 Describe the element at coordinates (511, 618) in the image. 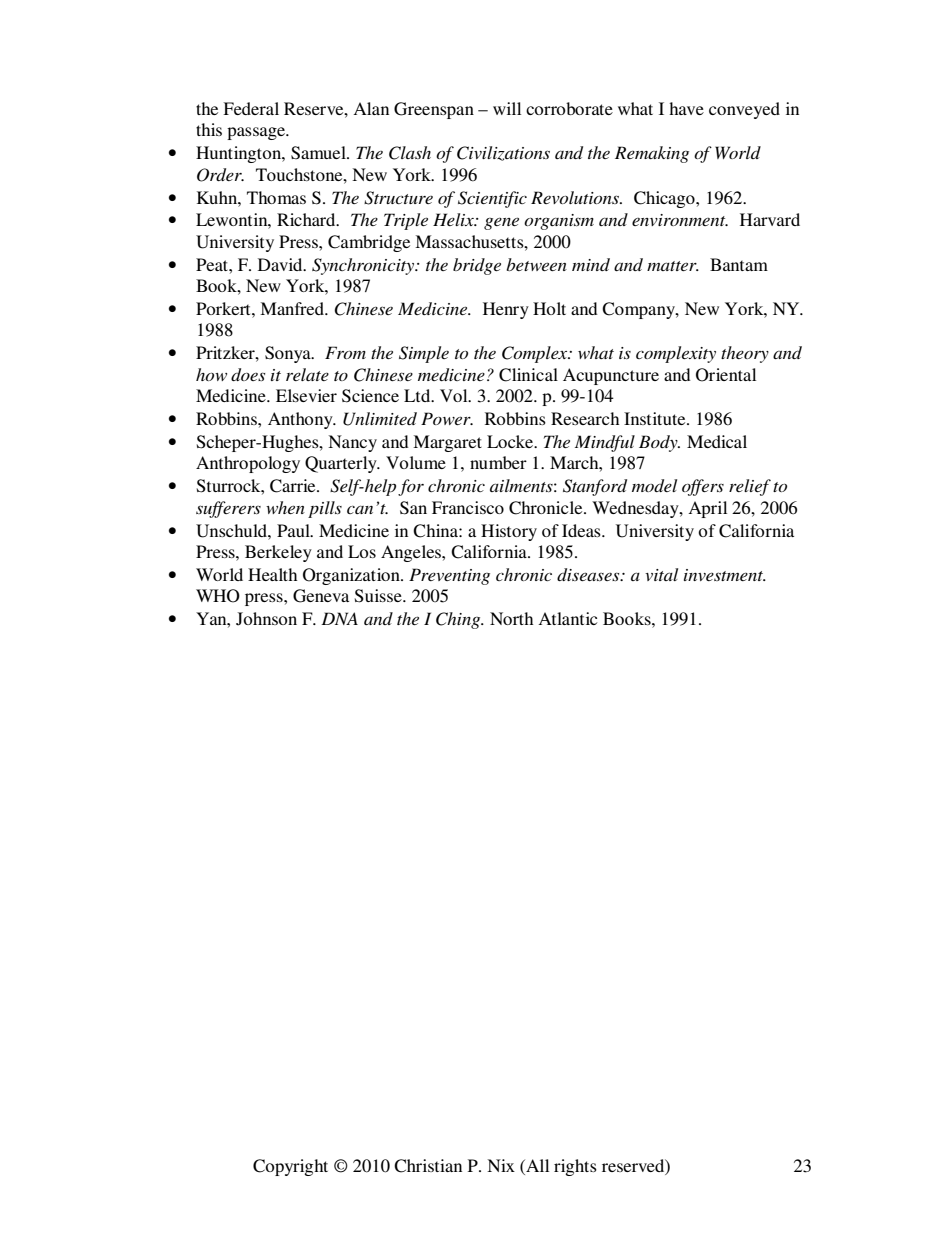

I see `North` at that location.
